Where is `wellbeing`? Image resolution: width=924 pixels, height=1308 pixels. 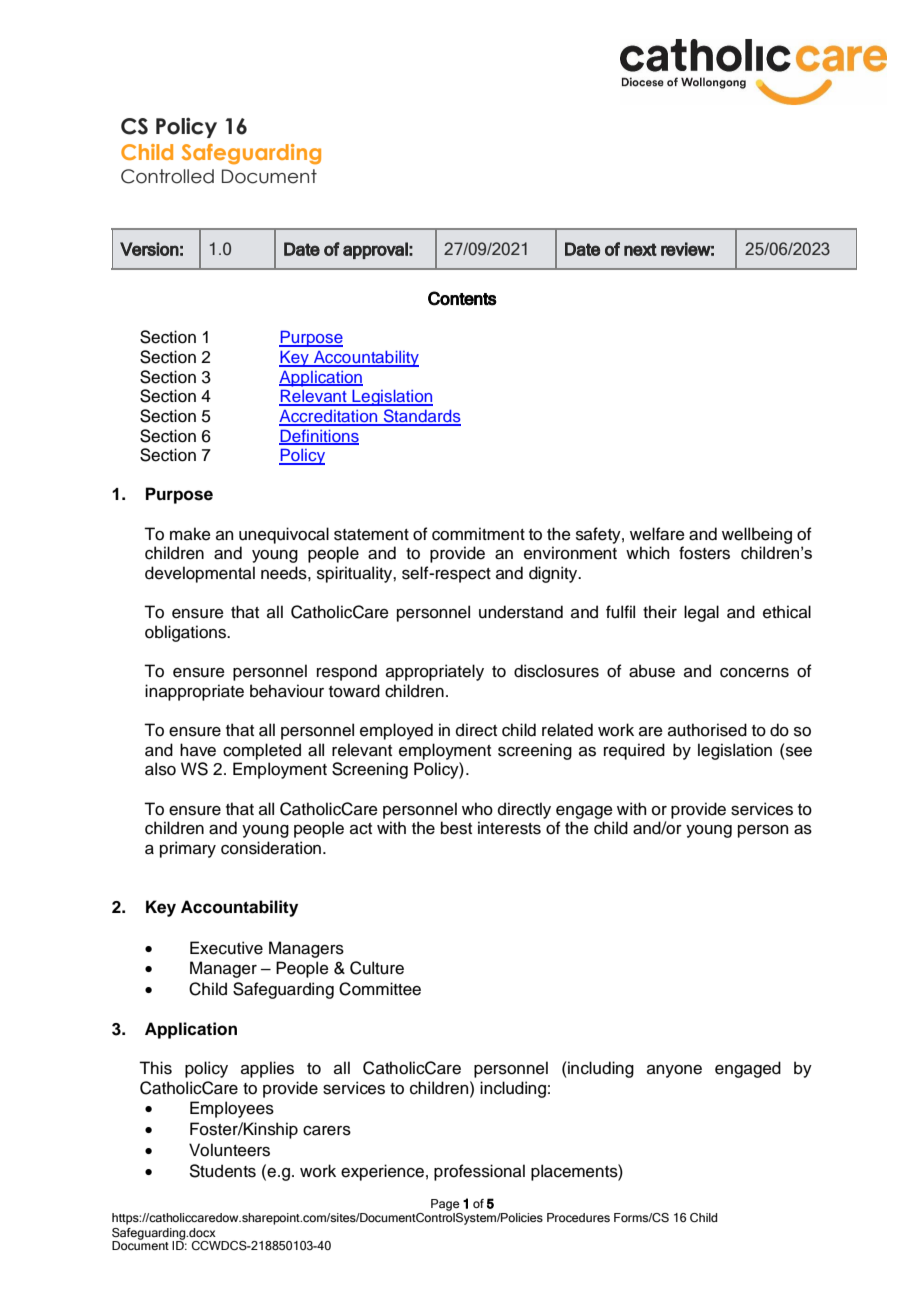 wellbeing is located at coordinates (757, 535).
